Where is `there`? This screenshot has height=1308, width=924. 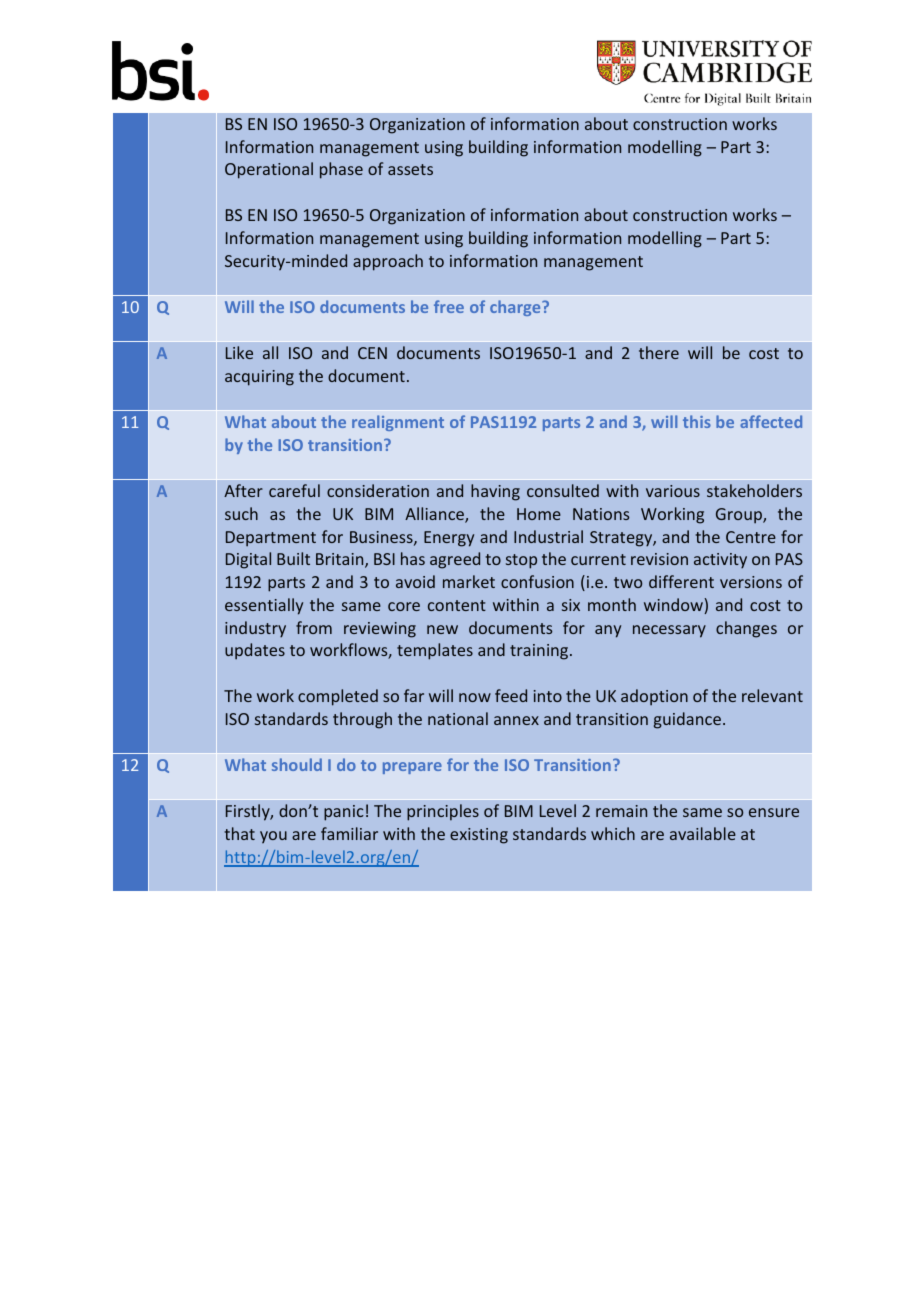
there is located at coordinates (659, 352).
